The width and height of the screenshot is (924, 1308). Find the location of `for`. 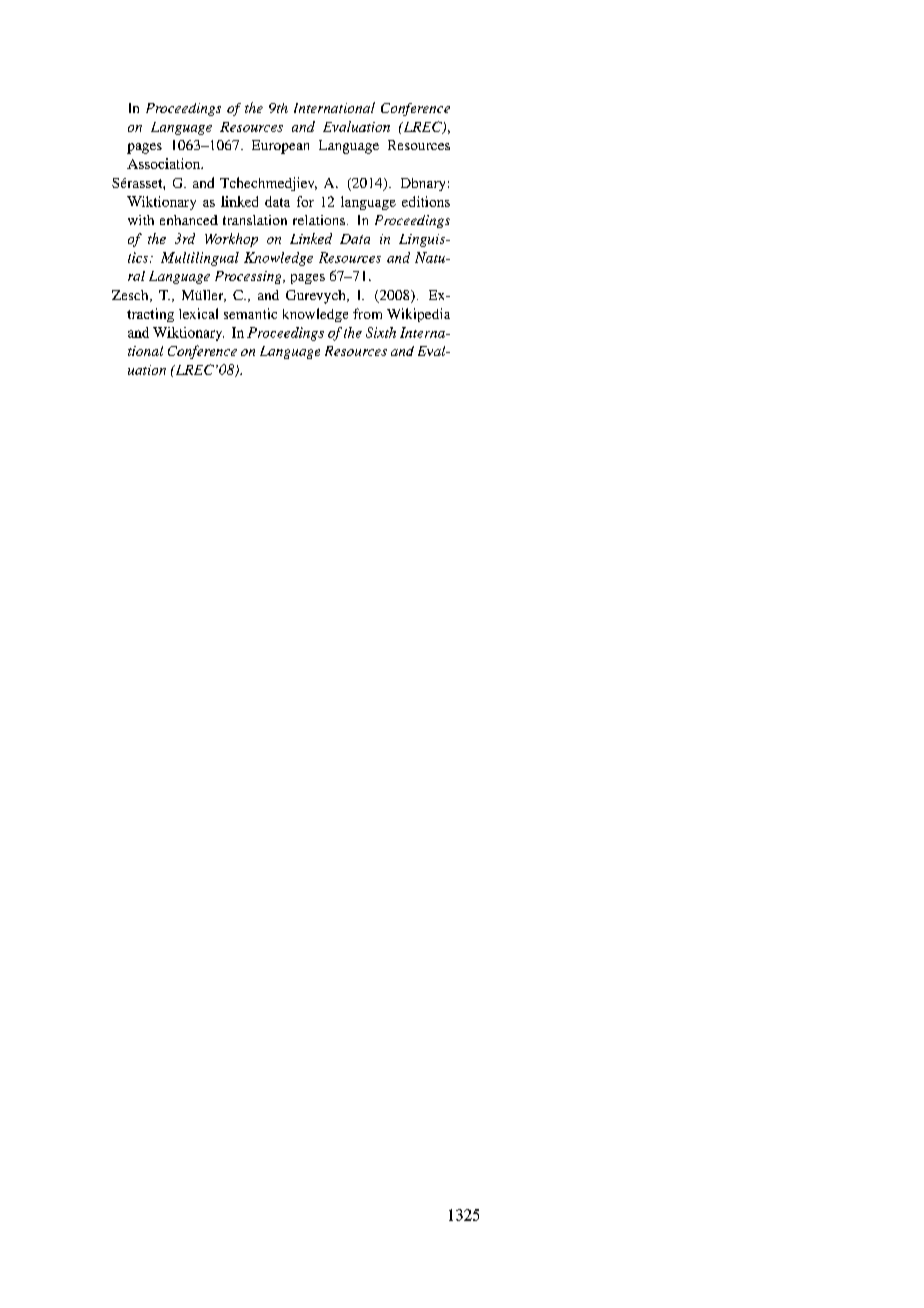

for is located at coordinates (305, 201).
